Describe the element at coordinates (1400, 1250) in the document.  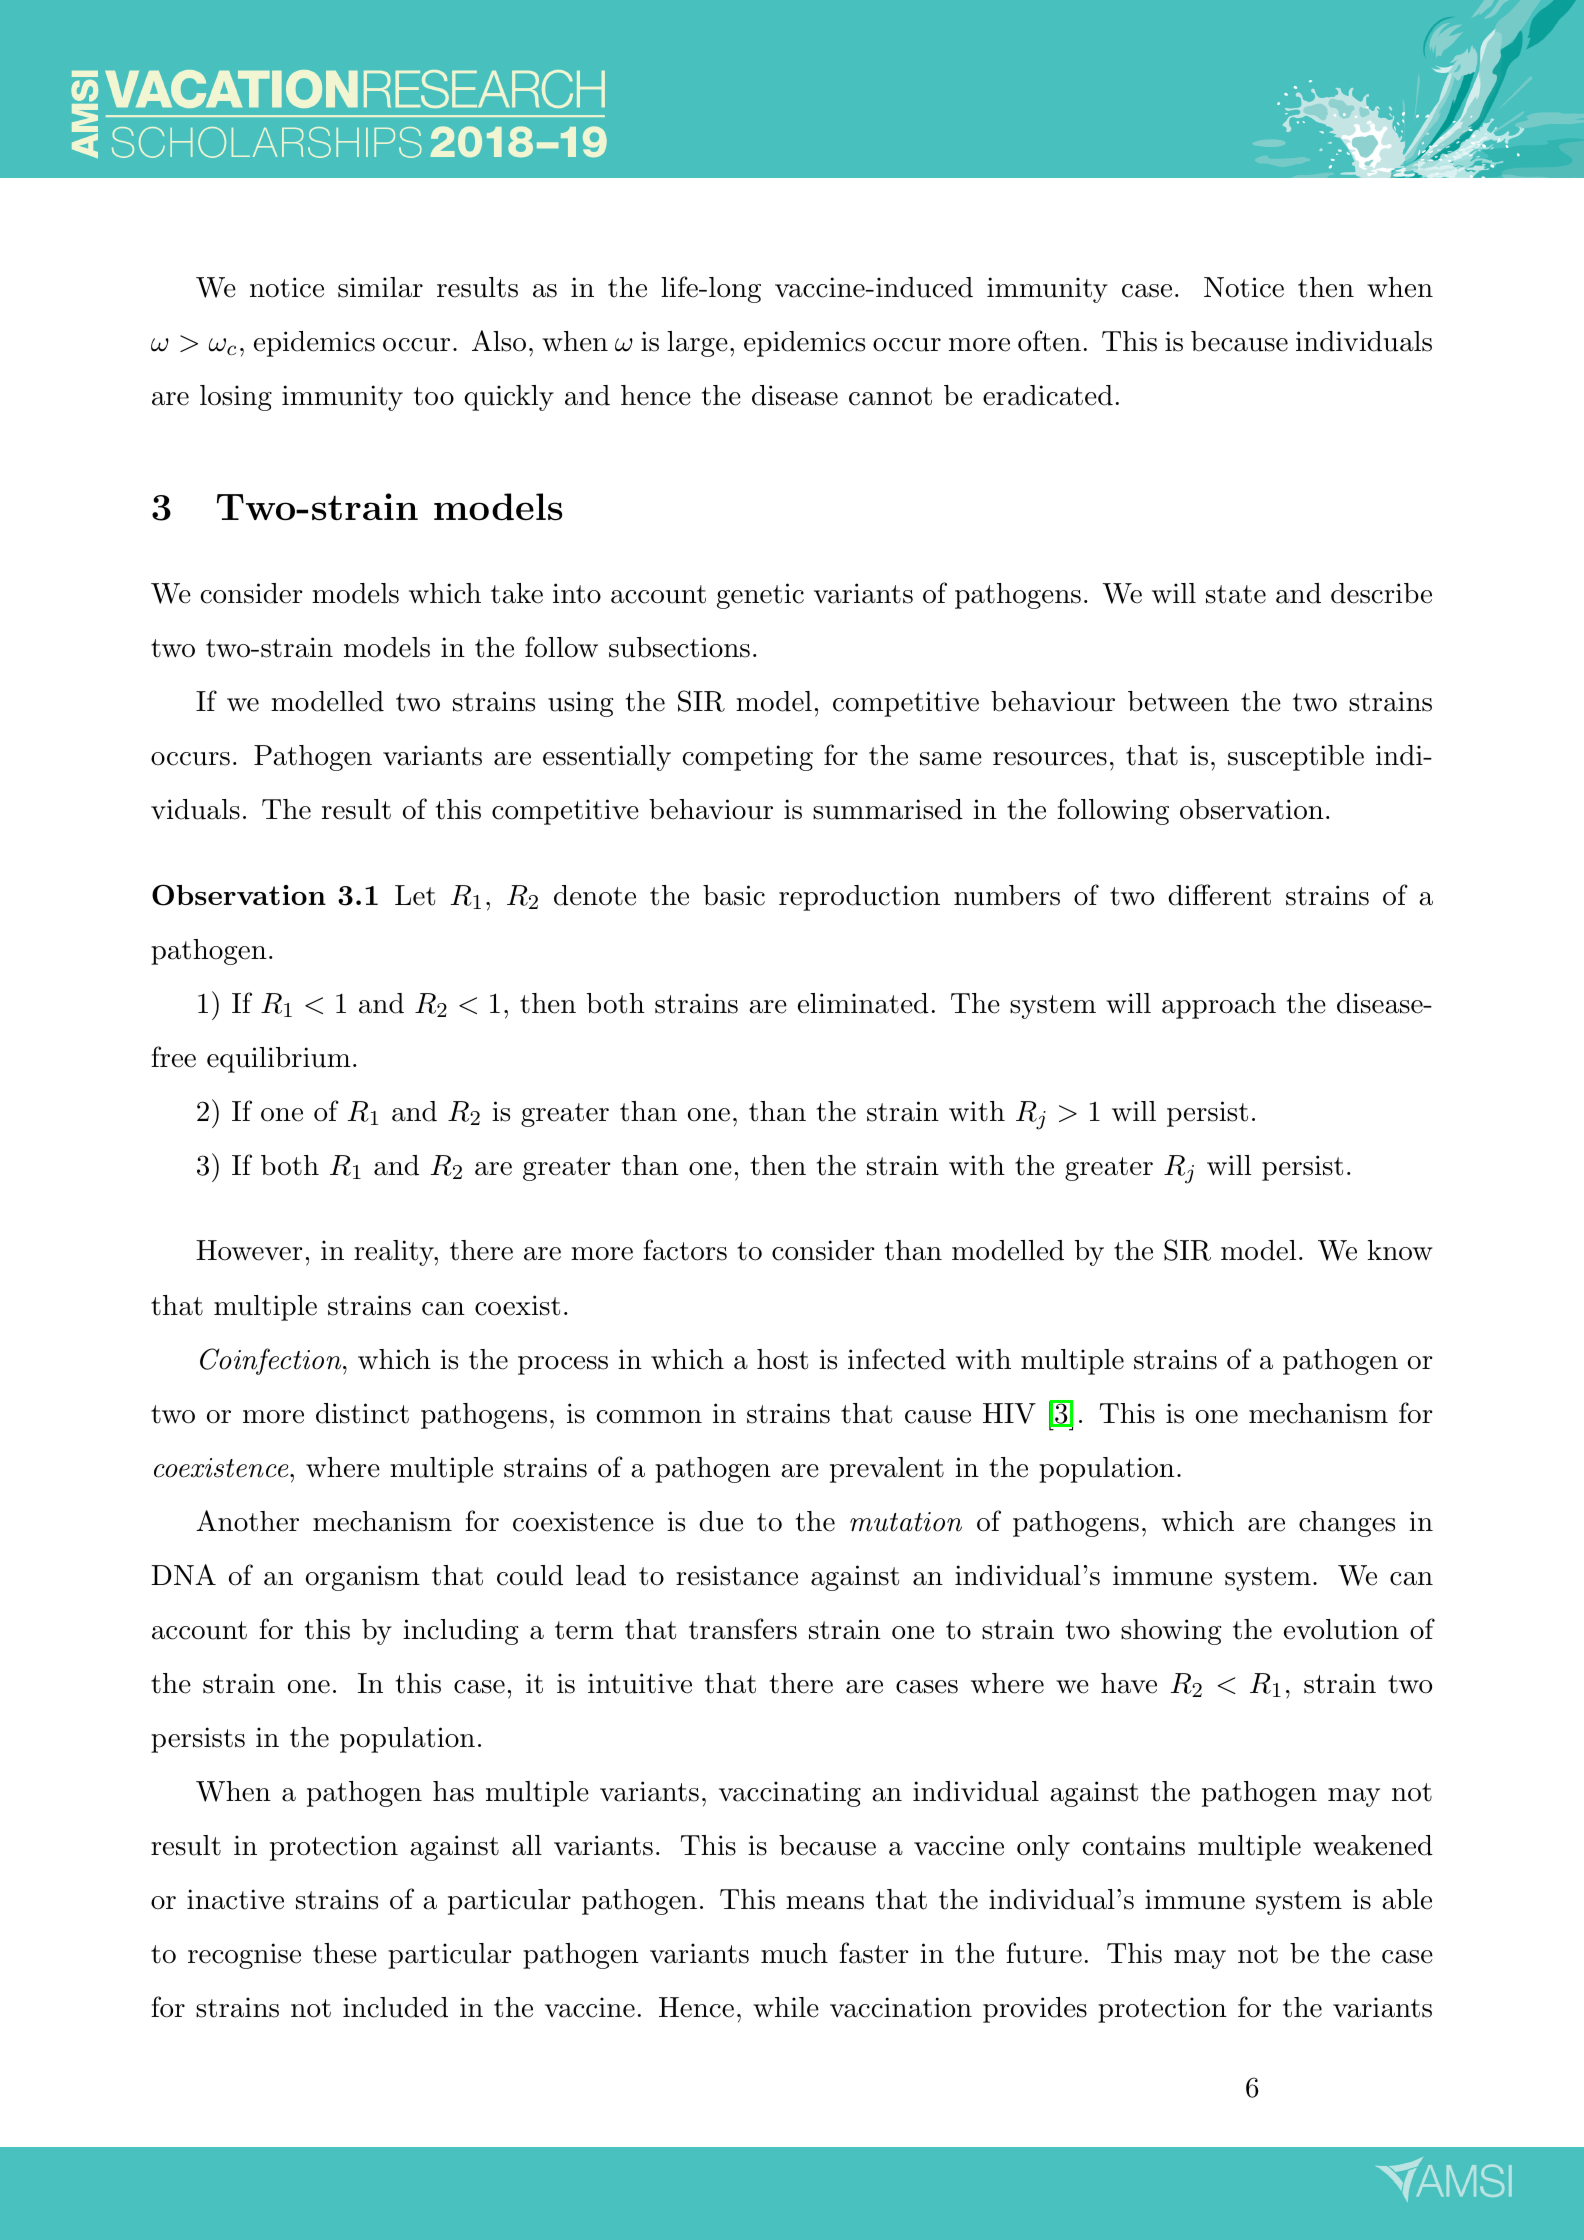
I see `know` at that location.
